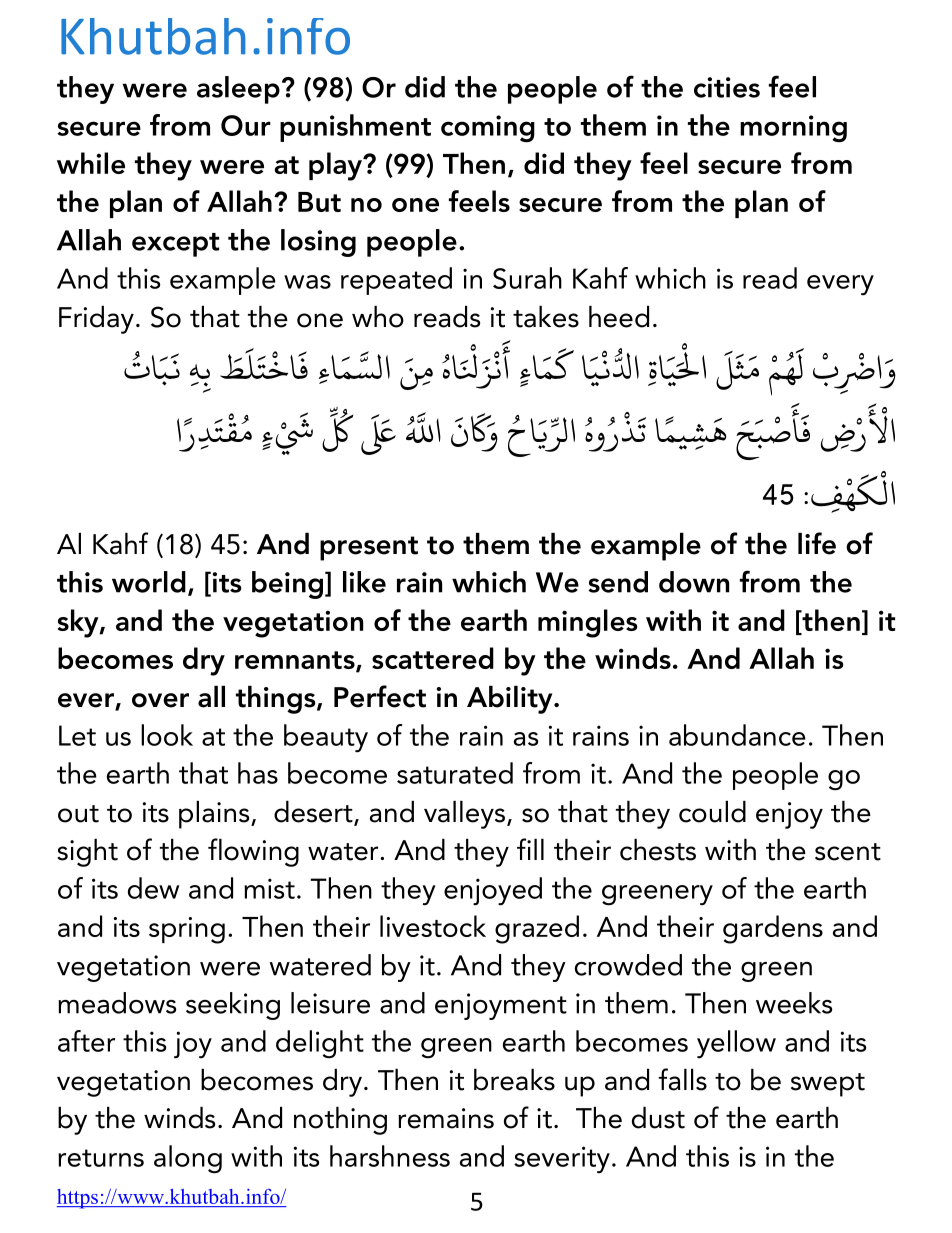 The width and height of the page is (952, 1233). I want to click on life, so click(817, 543).
